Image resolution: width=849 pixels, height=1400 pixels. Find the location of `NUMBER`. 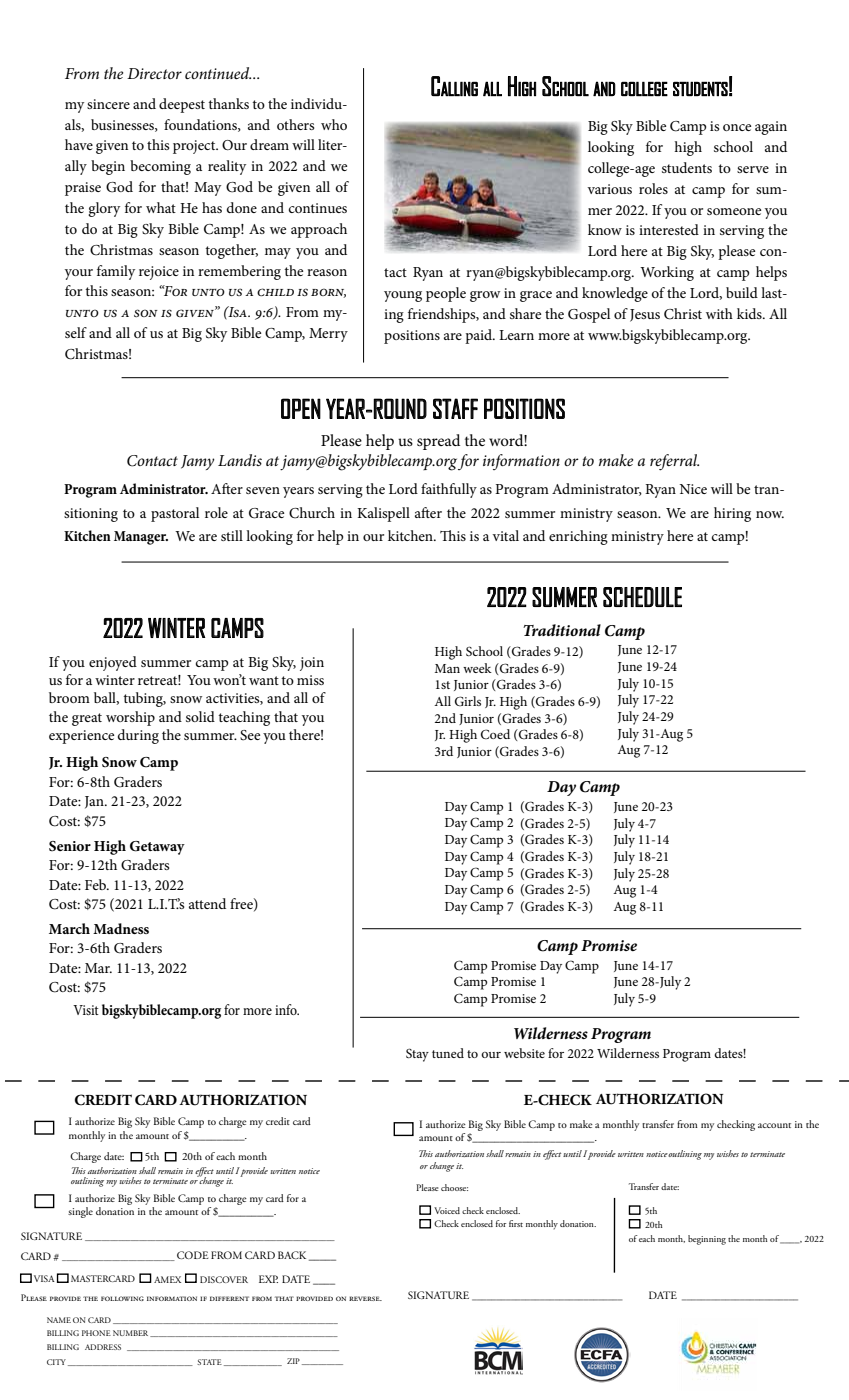

NUMBER is located at coordinates (132, 1333).
